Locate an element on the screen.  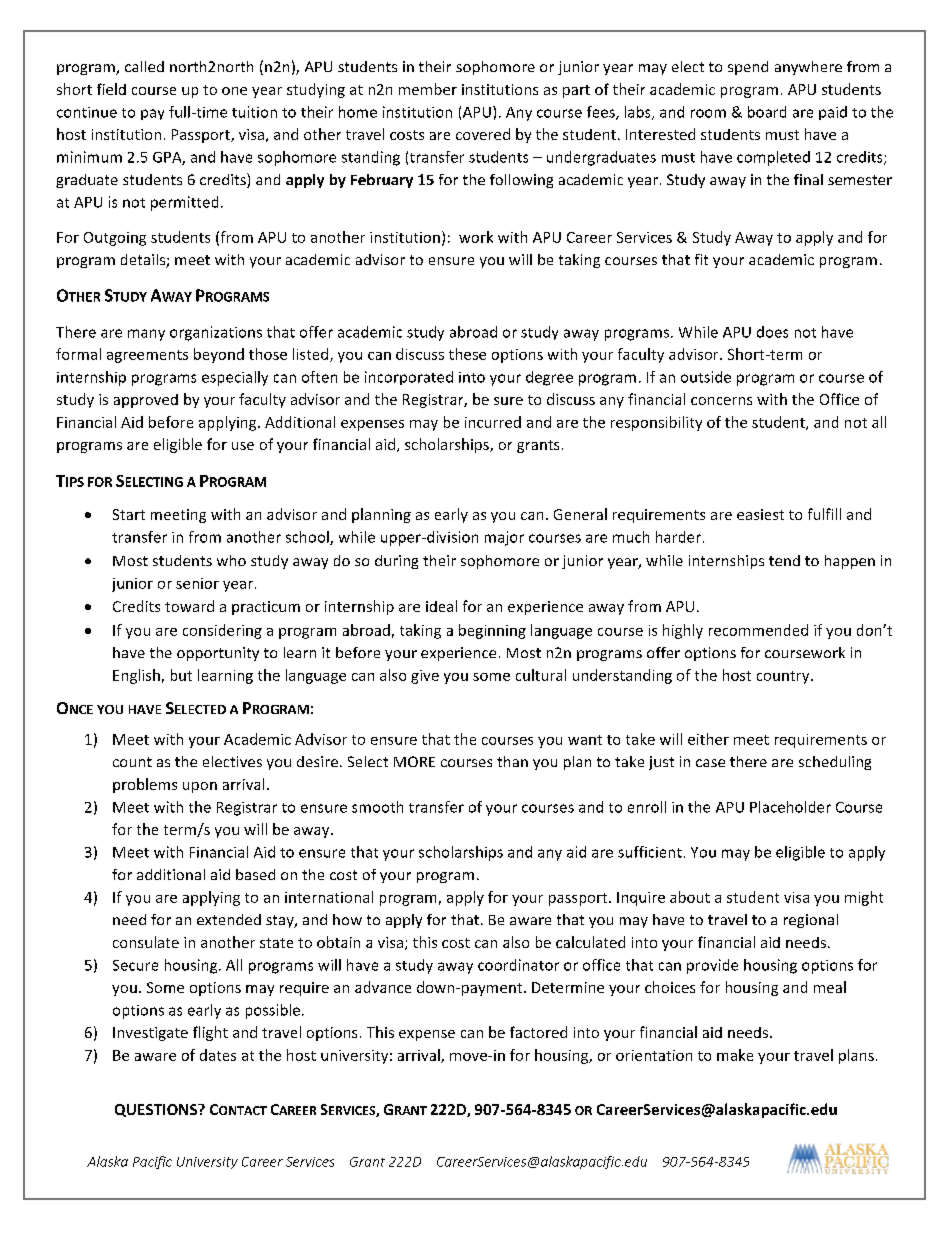
does is located at coordinates (772, 332).
